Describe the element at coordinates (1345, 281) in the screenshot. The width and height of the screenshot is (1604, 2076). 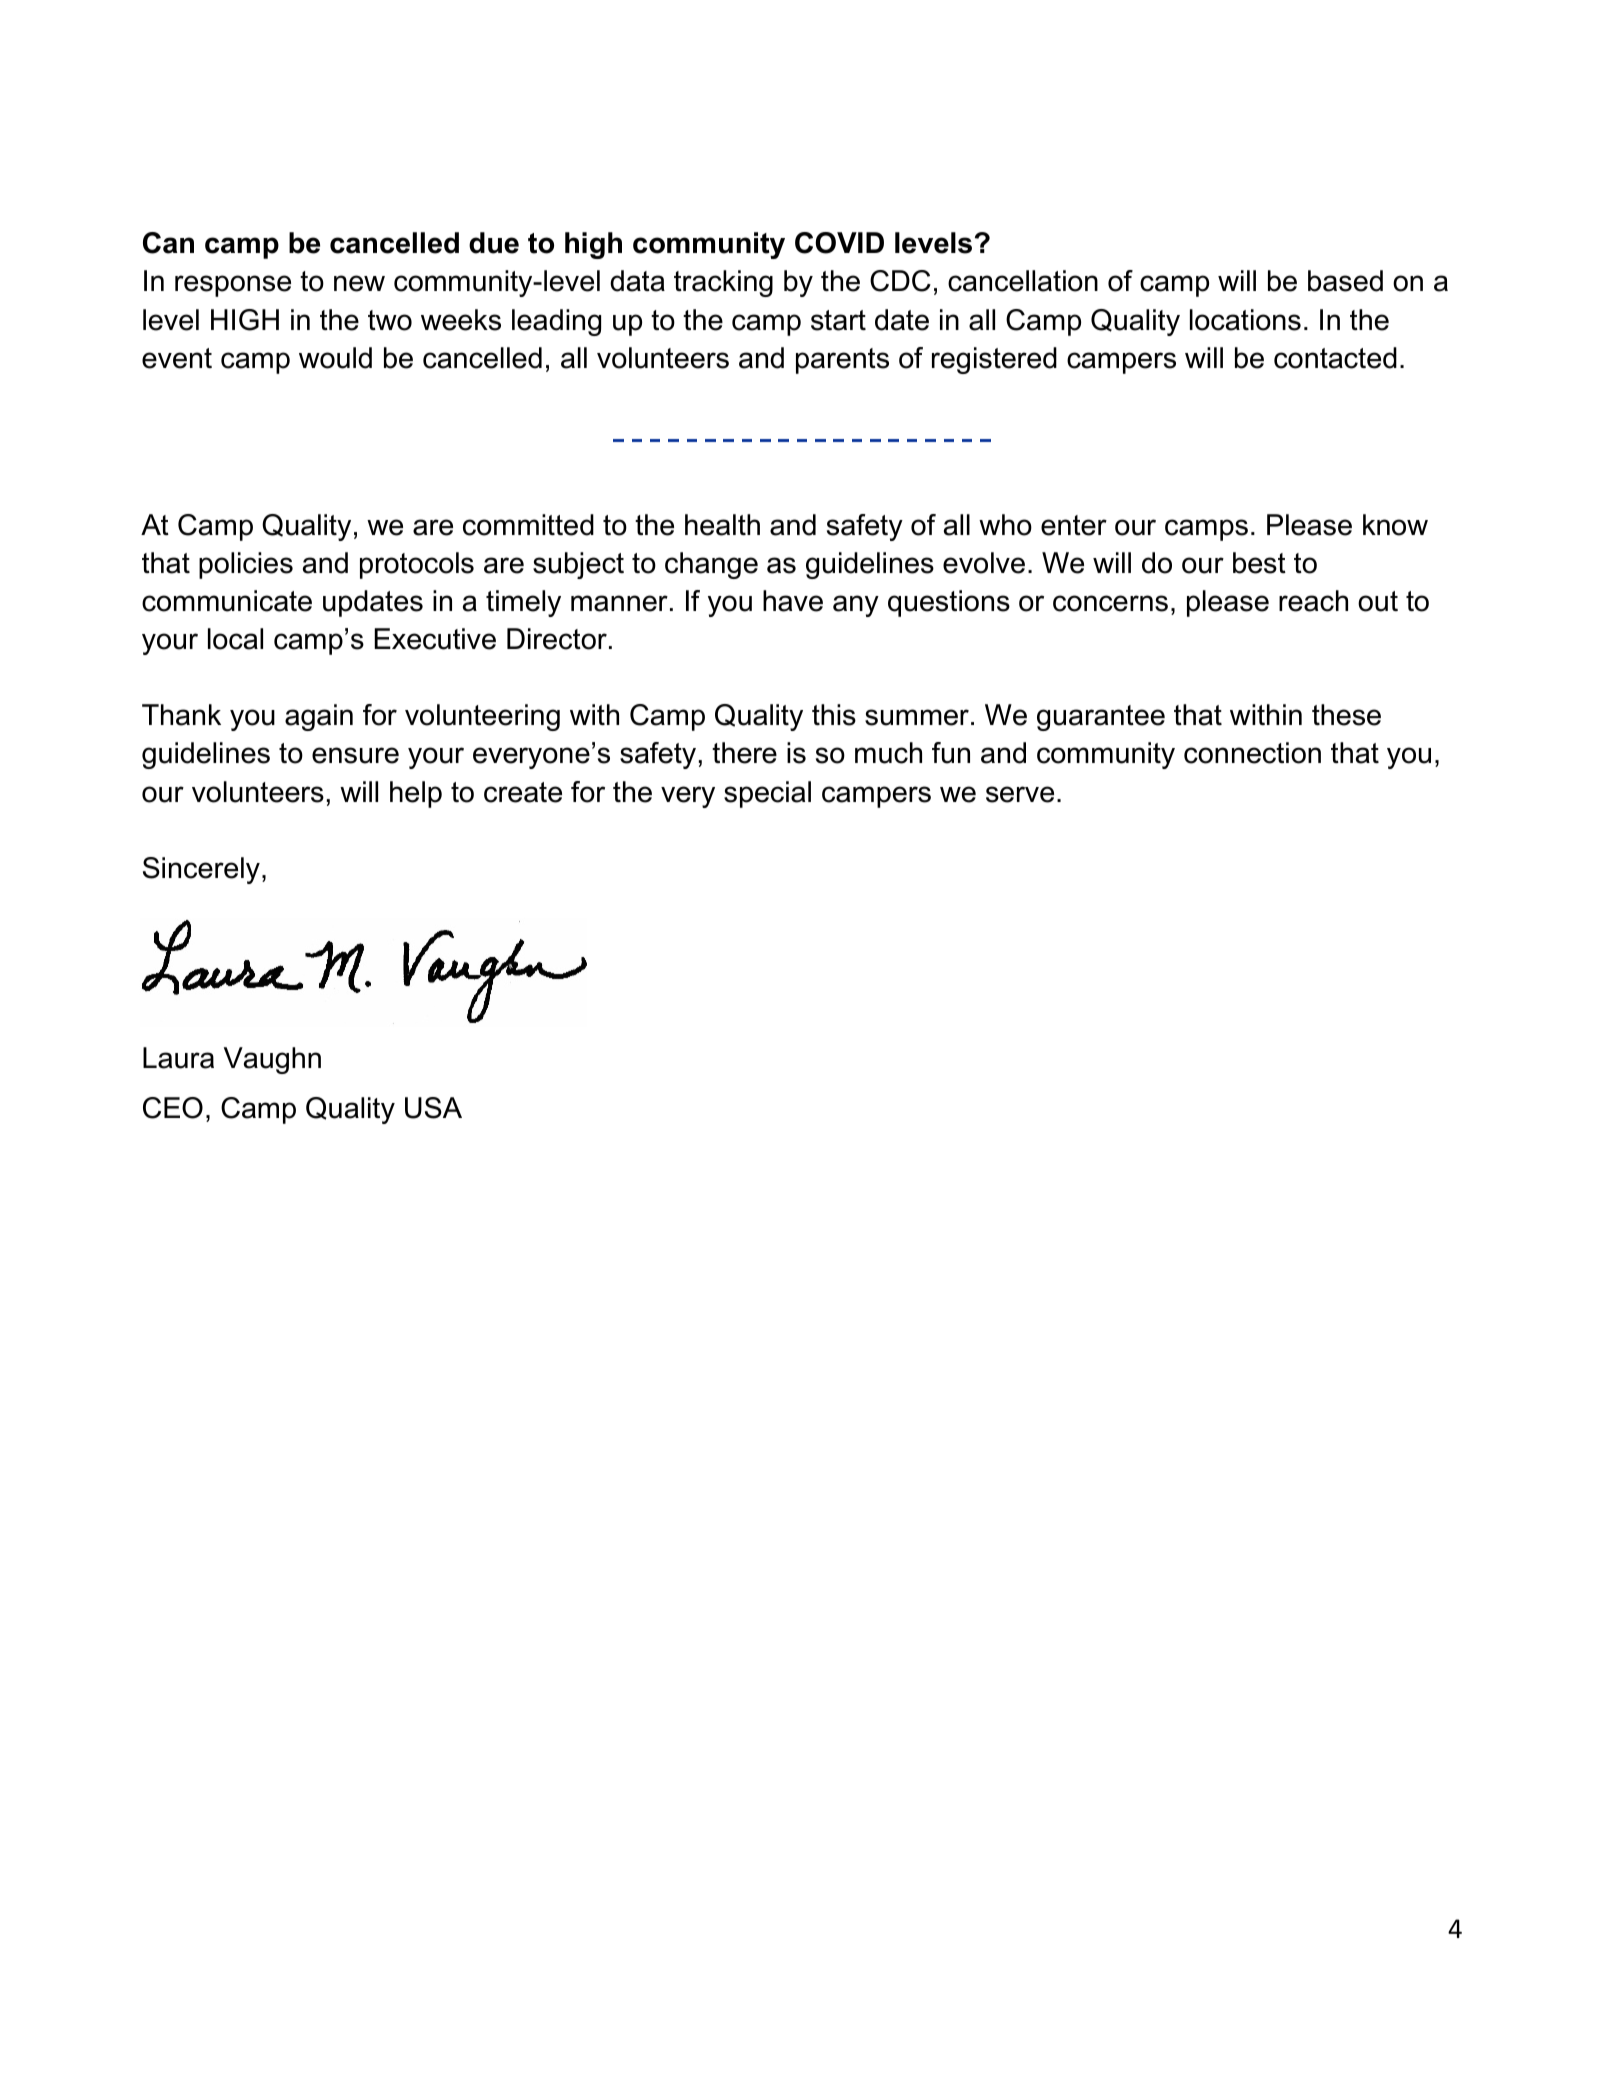
I see `based` at that location.
